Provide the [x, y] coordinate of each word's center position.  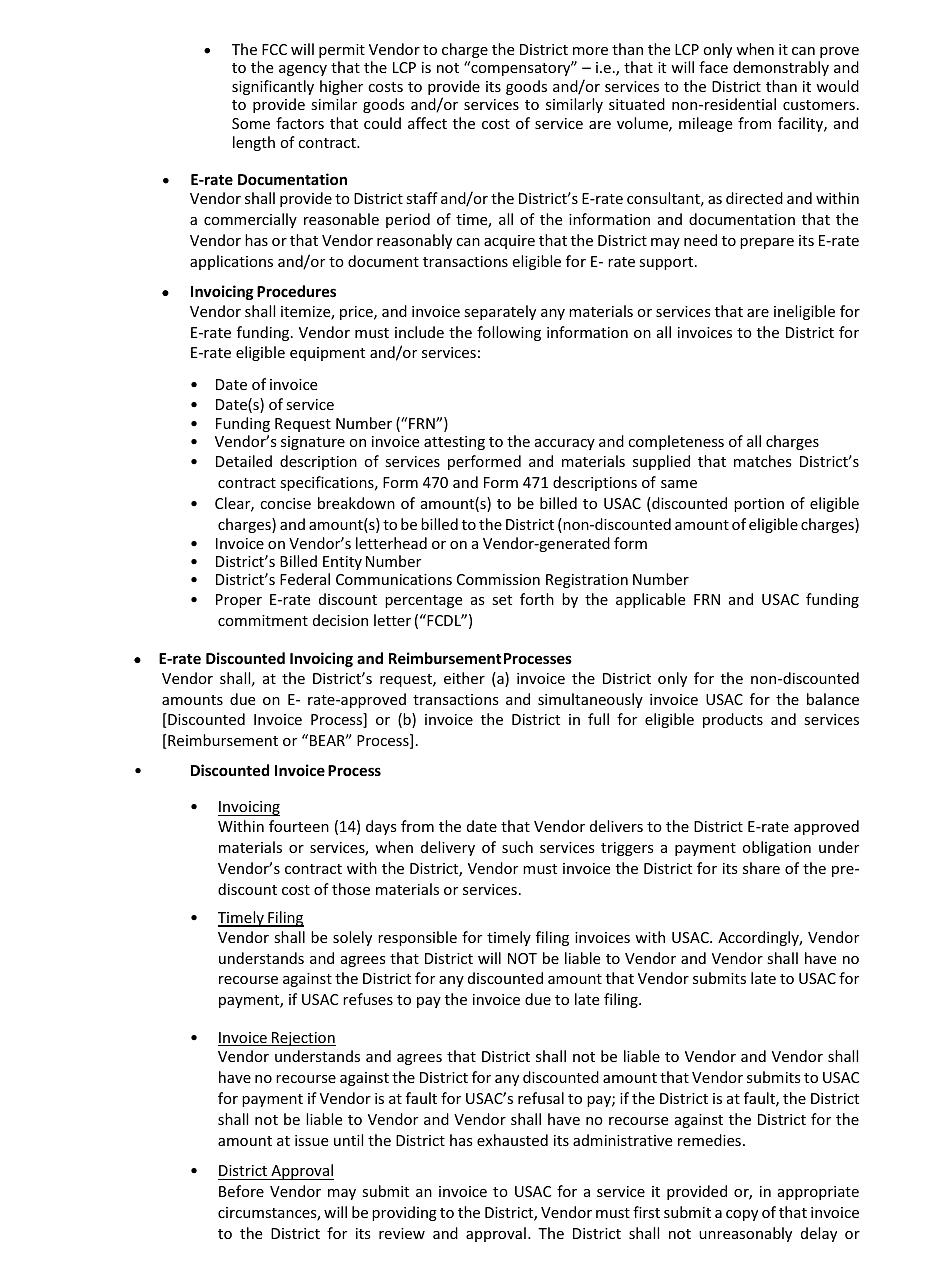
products [733, 720]
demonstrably [781, 68]
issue [311, 1140]
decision [340, 620]
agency [303, 70]
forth [537, 599]
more [590, 51]
